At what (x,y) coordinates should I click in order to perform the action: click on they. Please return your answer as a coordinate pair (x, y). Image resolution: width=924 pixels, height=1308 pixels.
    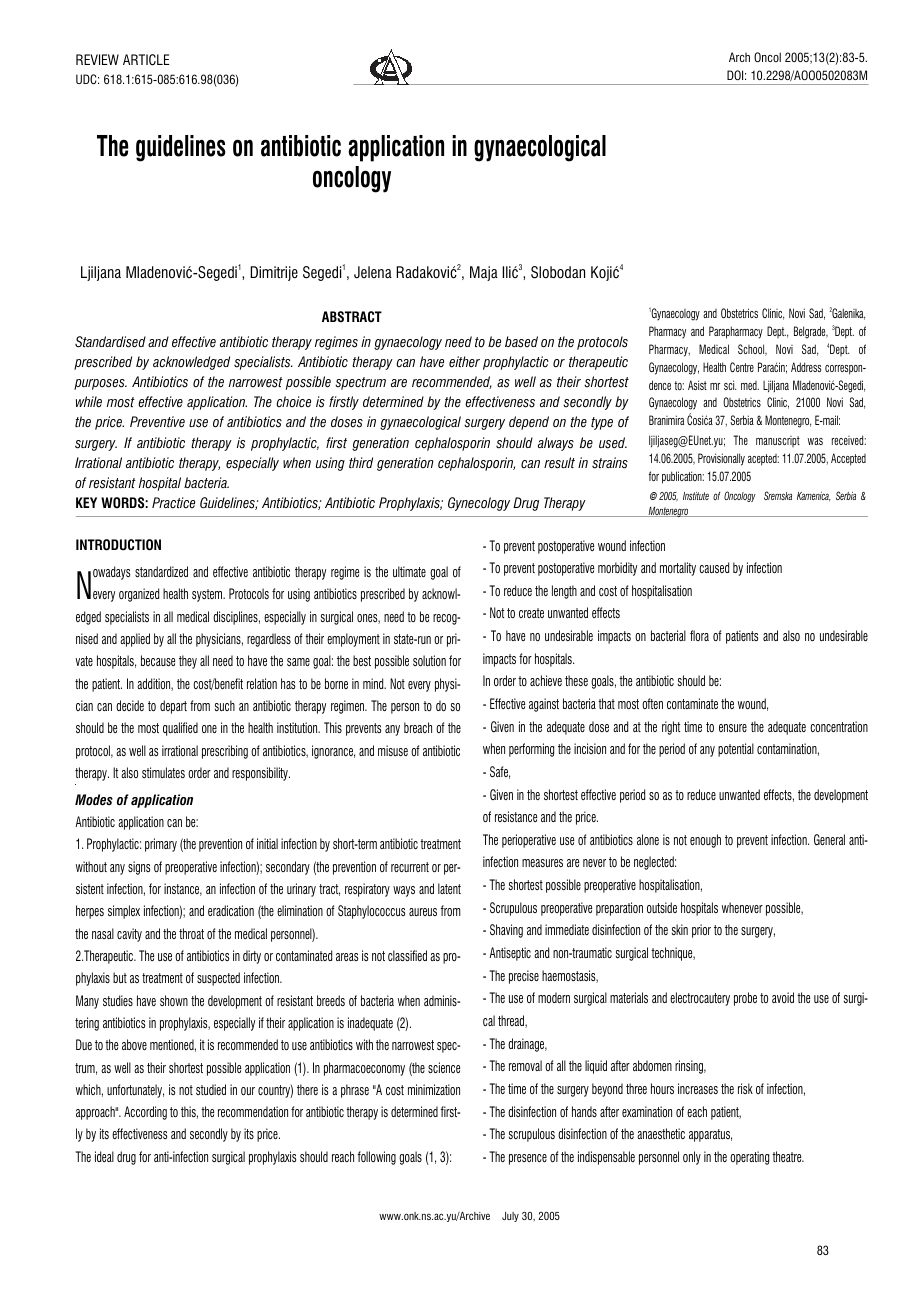
    Looking at the image, I should click on (188, 662).
